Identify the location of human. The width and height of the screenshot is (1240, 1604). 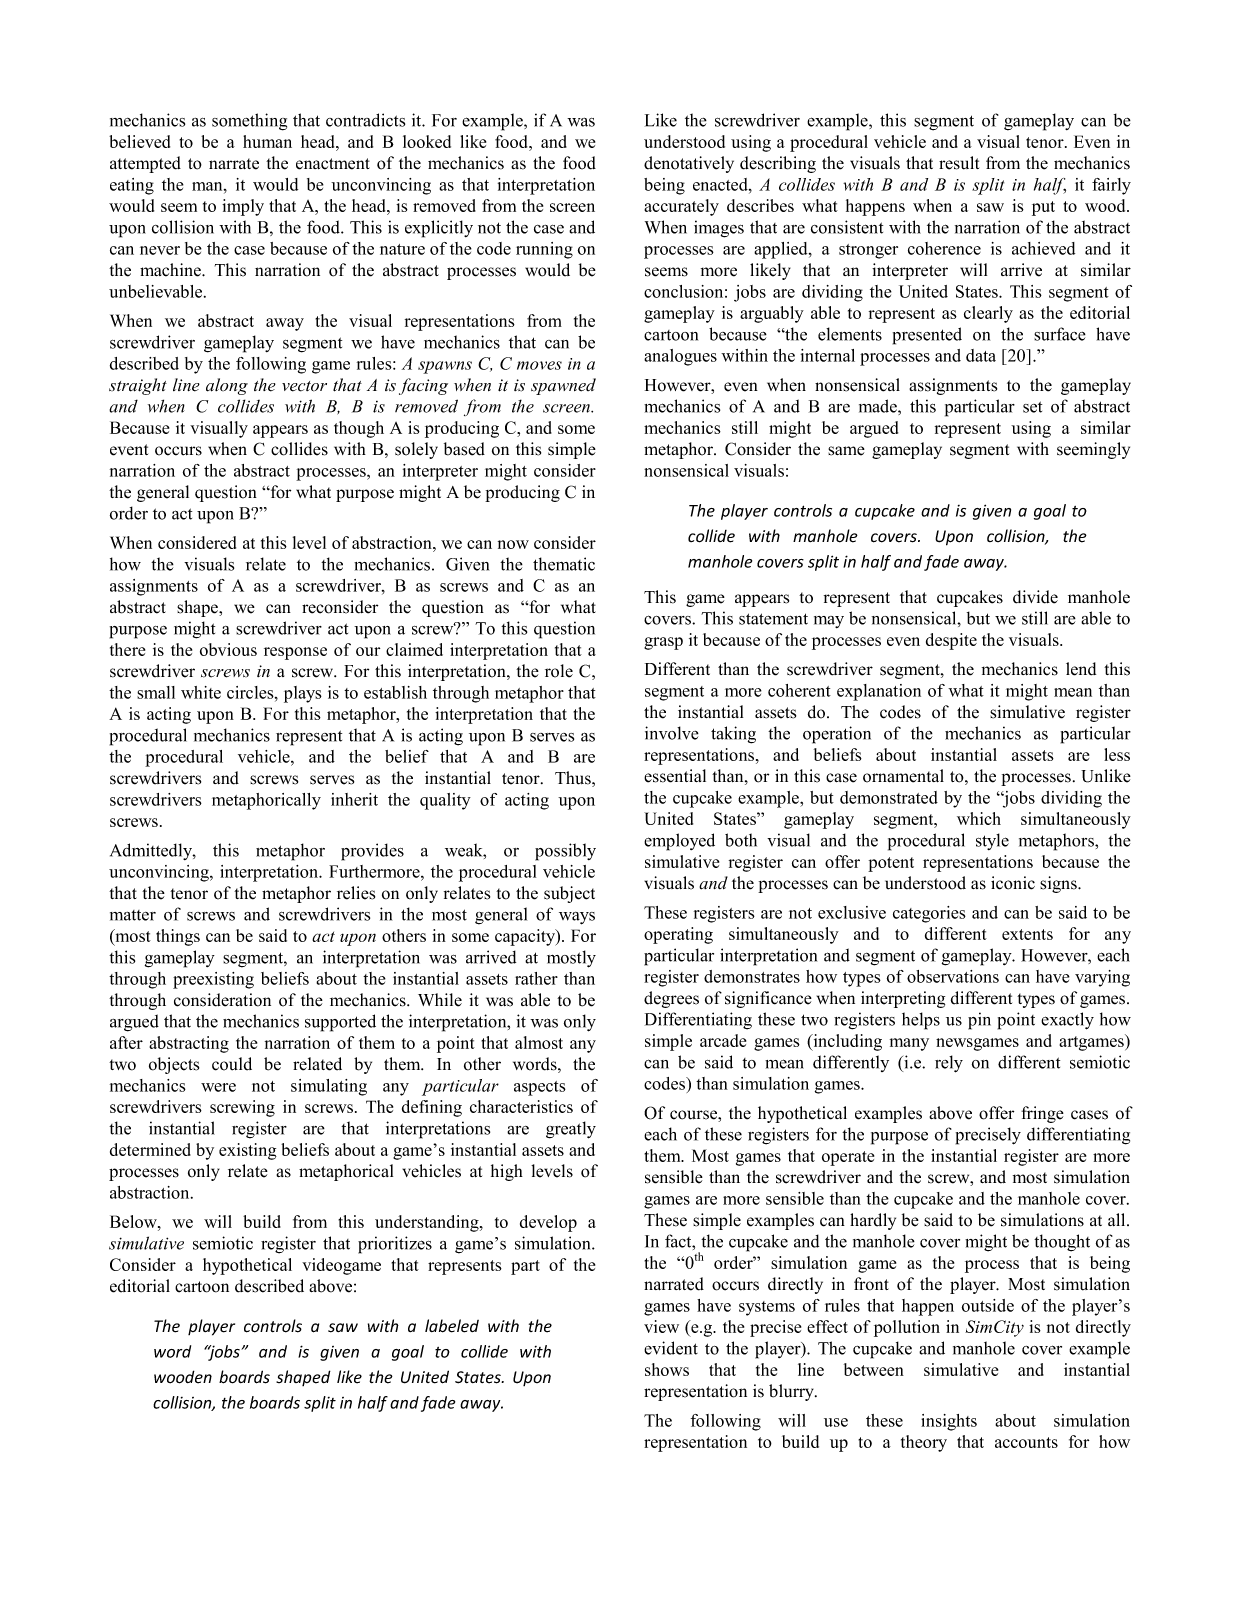
(267, 141).
